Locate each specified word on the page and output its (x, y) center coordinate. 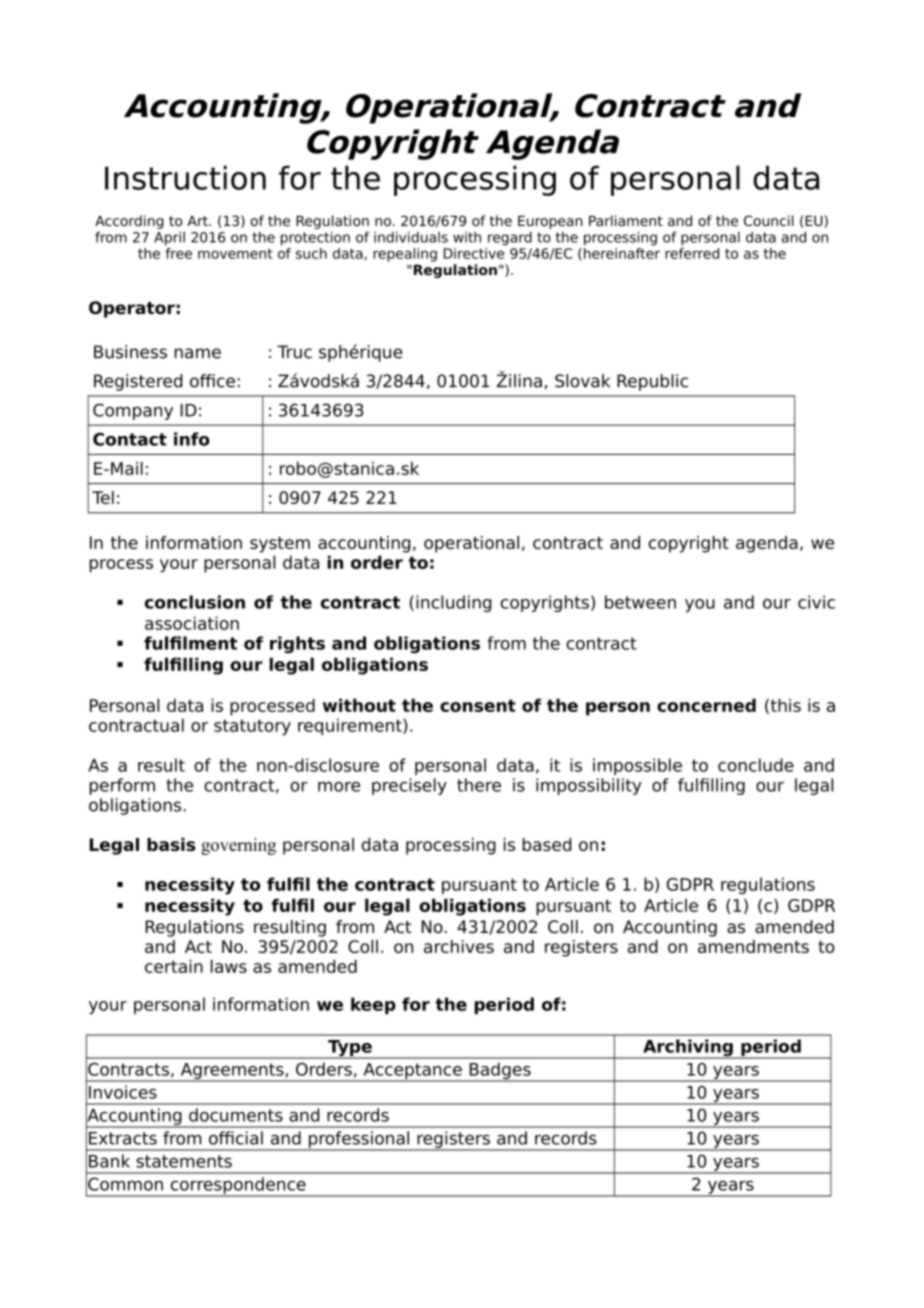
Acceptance (412, 1072)
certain (174, 966)
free (178, 253)
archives (459, 946)
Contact (130, 439)
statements (184, 1161)
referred (692, 253)
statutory (252, 727)
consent (478, 705)
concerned (706, 705)
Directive (474, 253)
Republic (652, 382)
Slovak (582, 381)
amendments (753, 946)
